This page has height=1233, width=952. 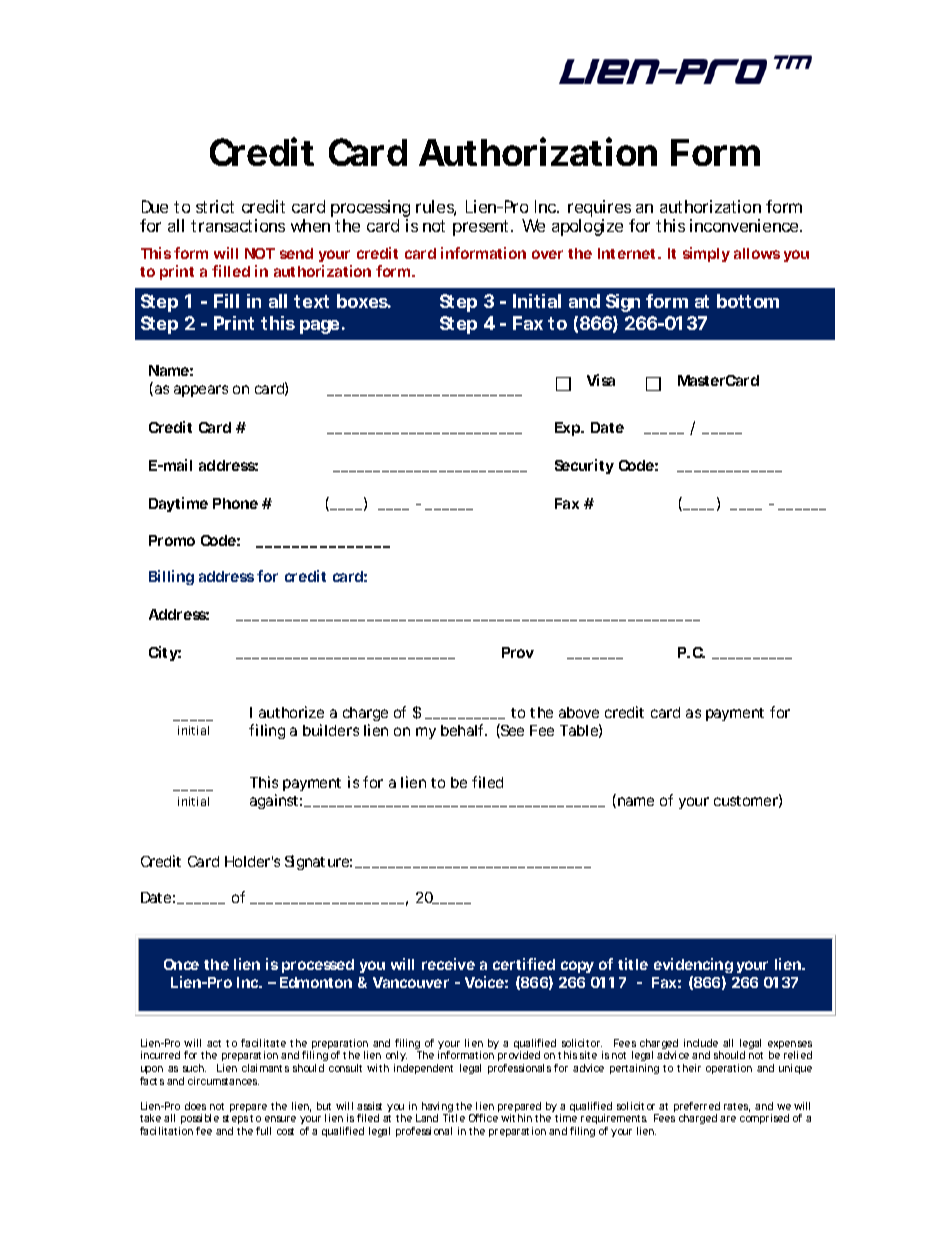 I want to click on present, so click(x=483, y=228).
